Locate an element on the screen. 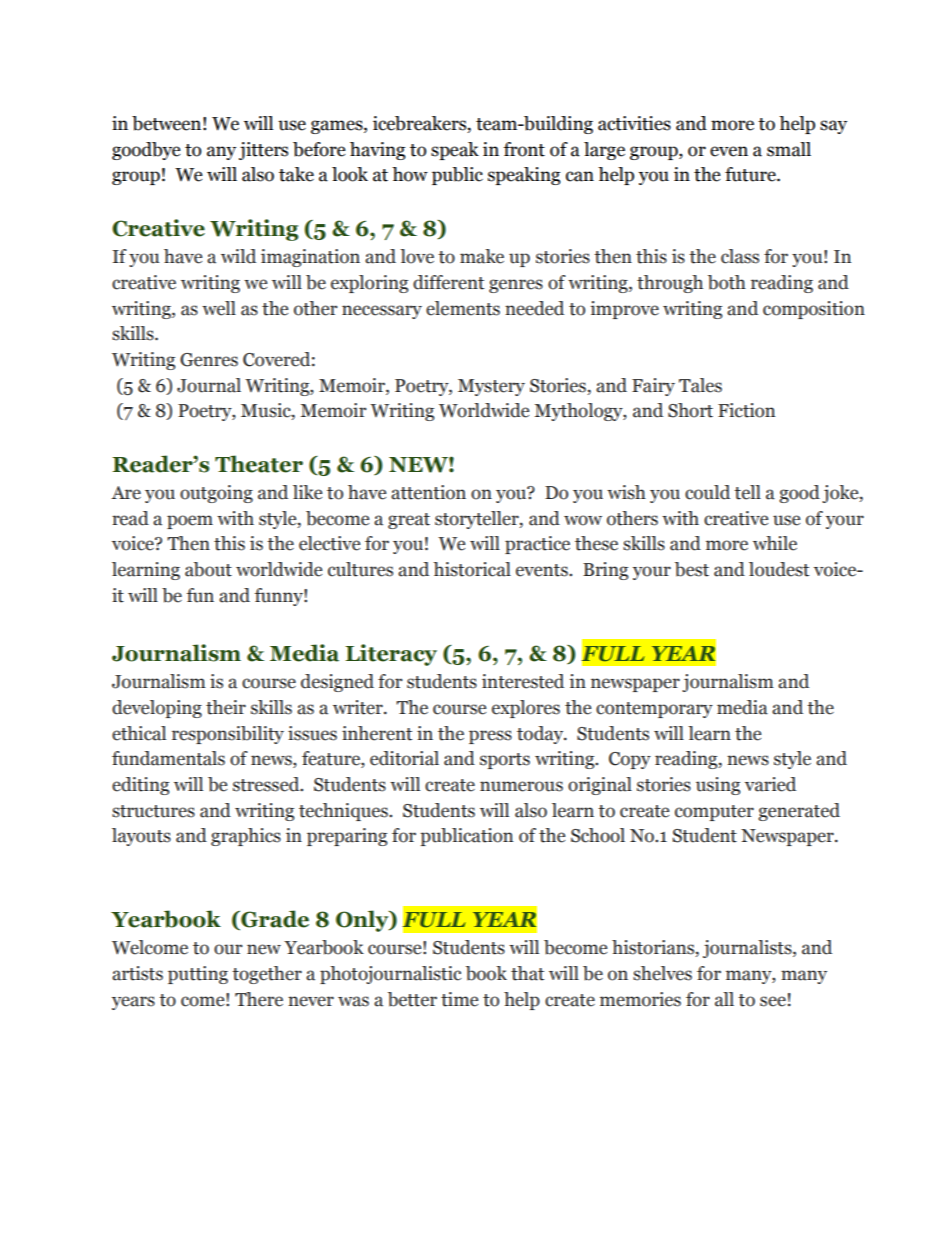 The width and height of the screenshot is (952, 1233). future is located at coordinates (751, 174).
